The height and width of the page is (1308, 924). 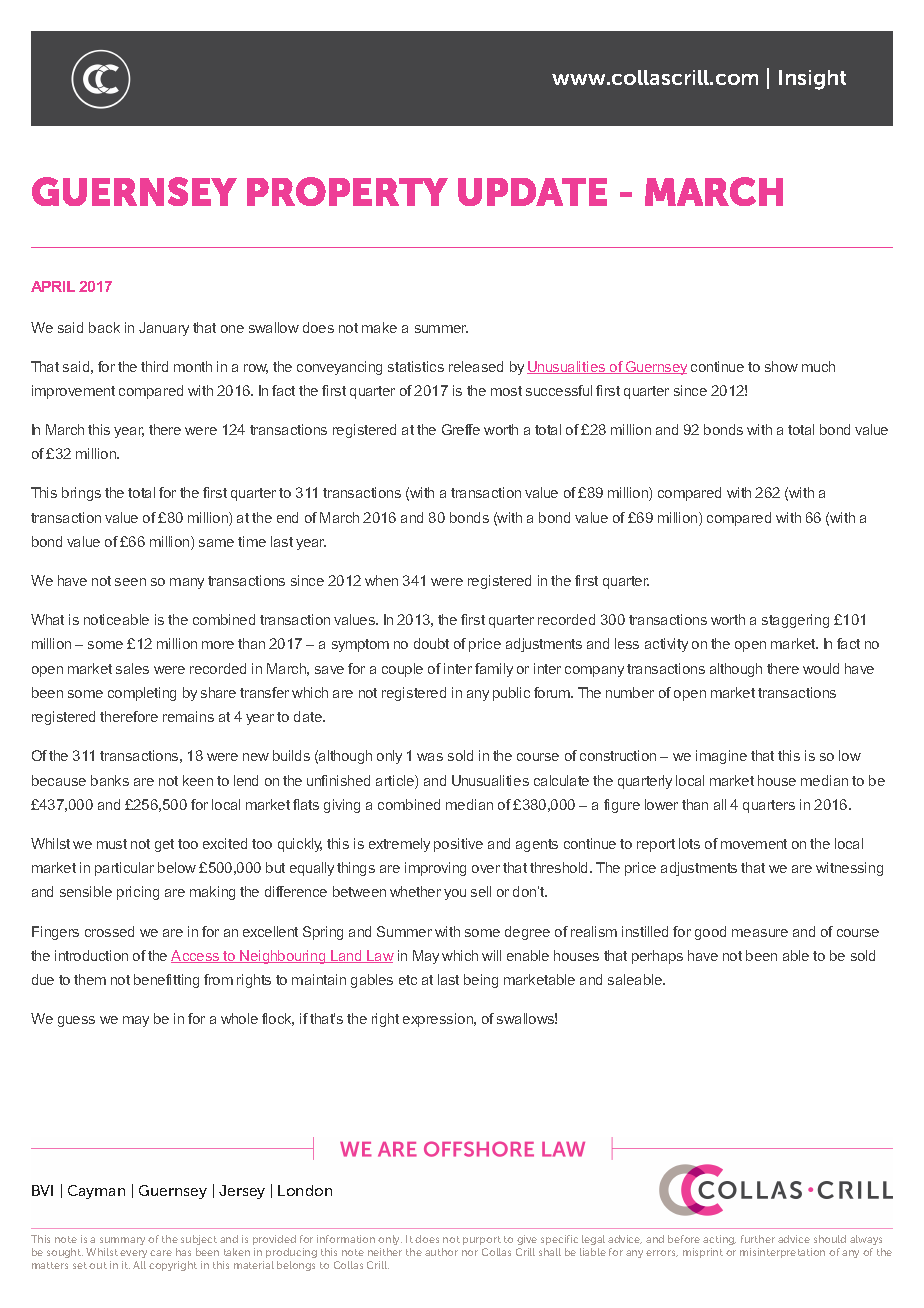 What do you see at coordinates (122, 1241) in the page?
I see `summary` at bounding box center [122, 1241].
